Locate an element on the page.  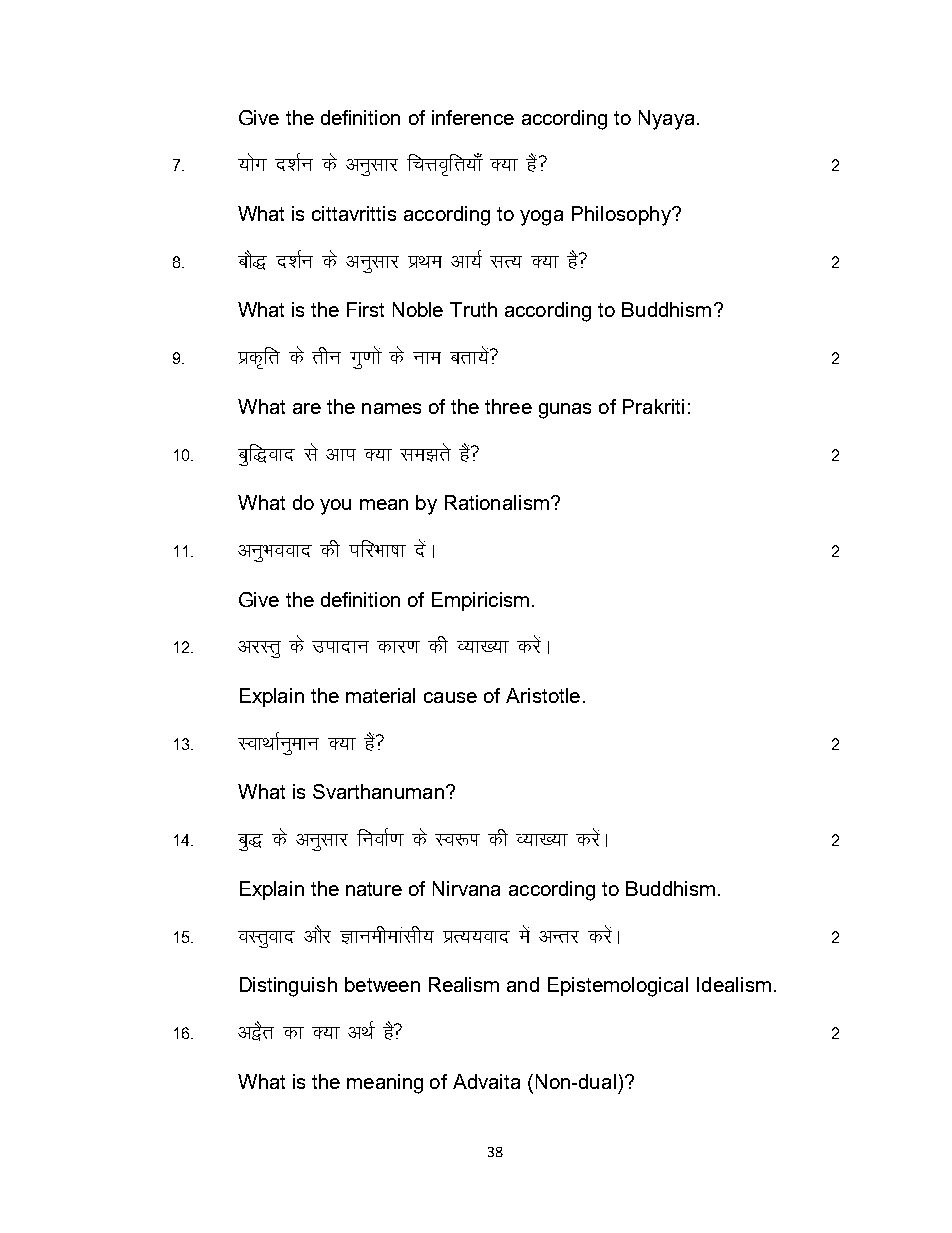
Idealism is located at coordinates (734, 984).
